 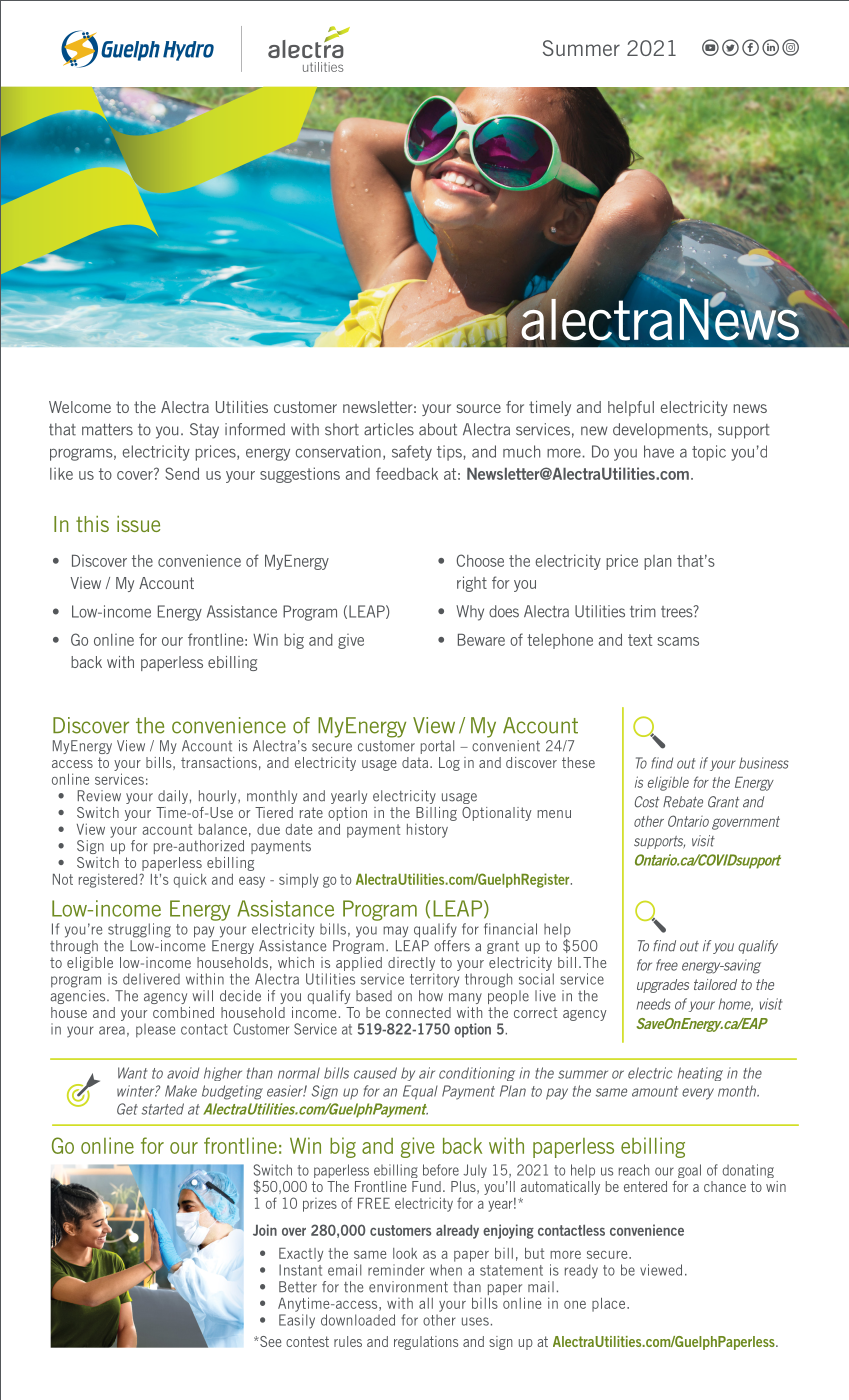 What do you see at coordinates (408, 1287) in the screenshot?
I see `environment` at bounding box center [408, 1287].
